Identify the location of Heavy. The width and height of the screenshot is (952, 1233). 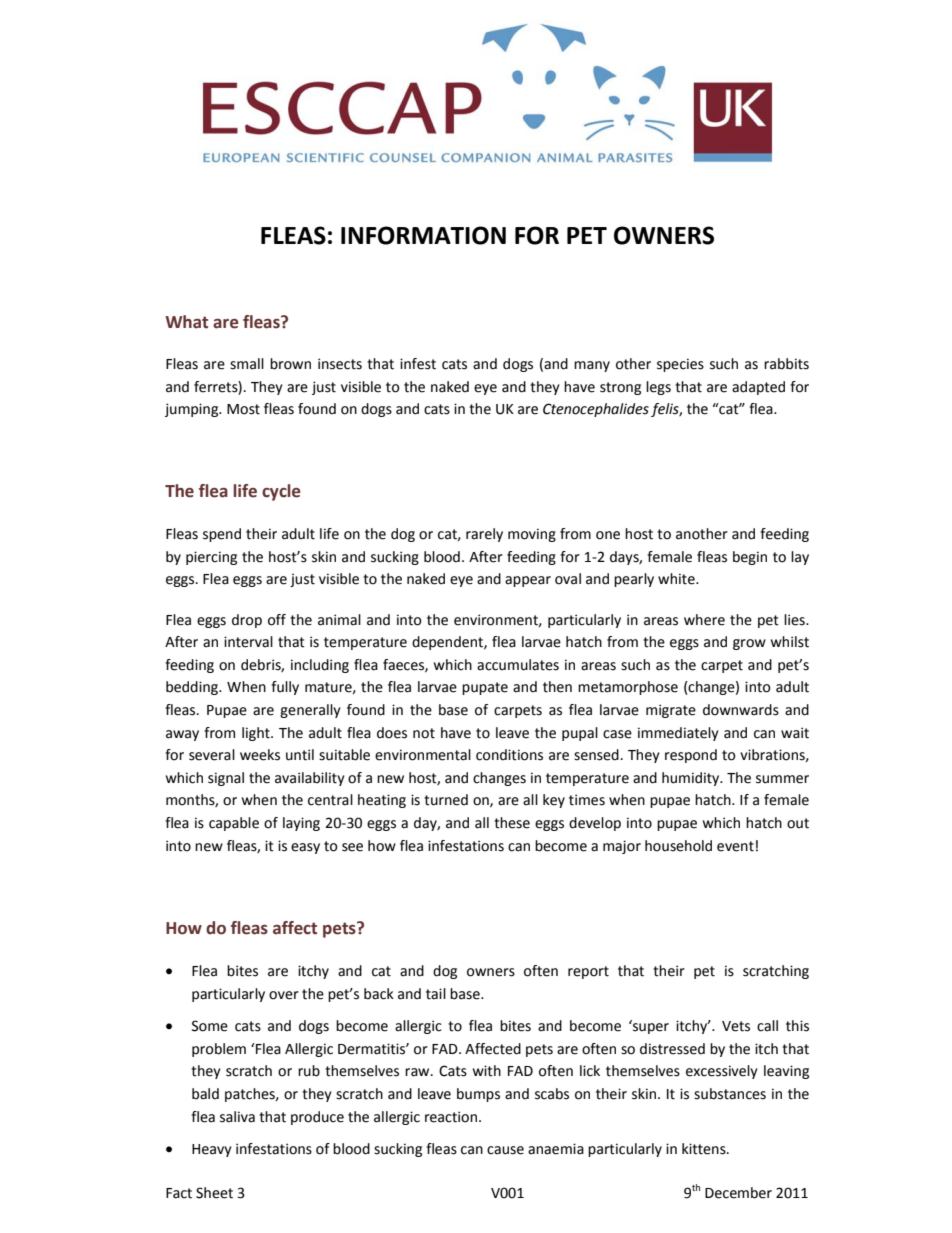
(212, 1150).
